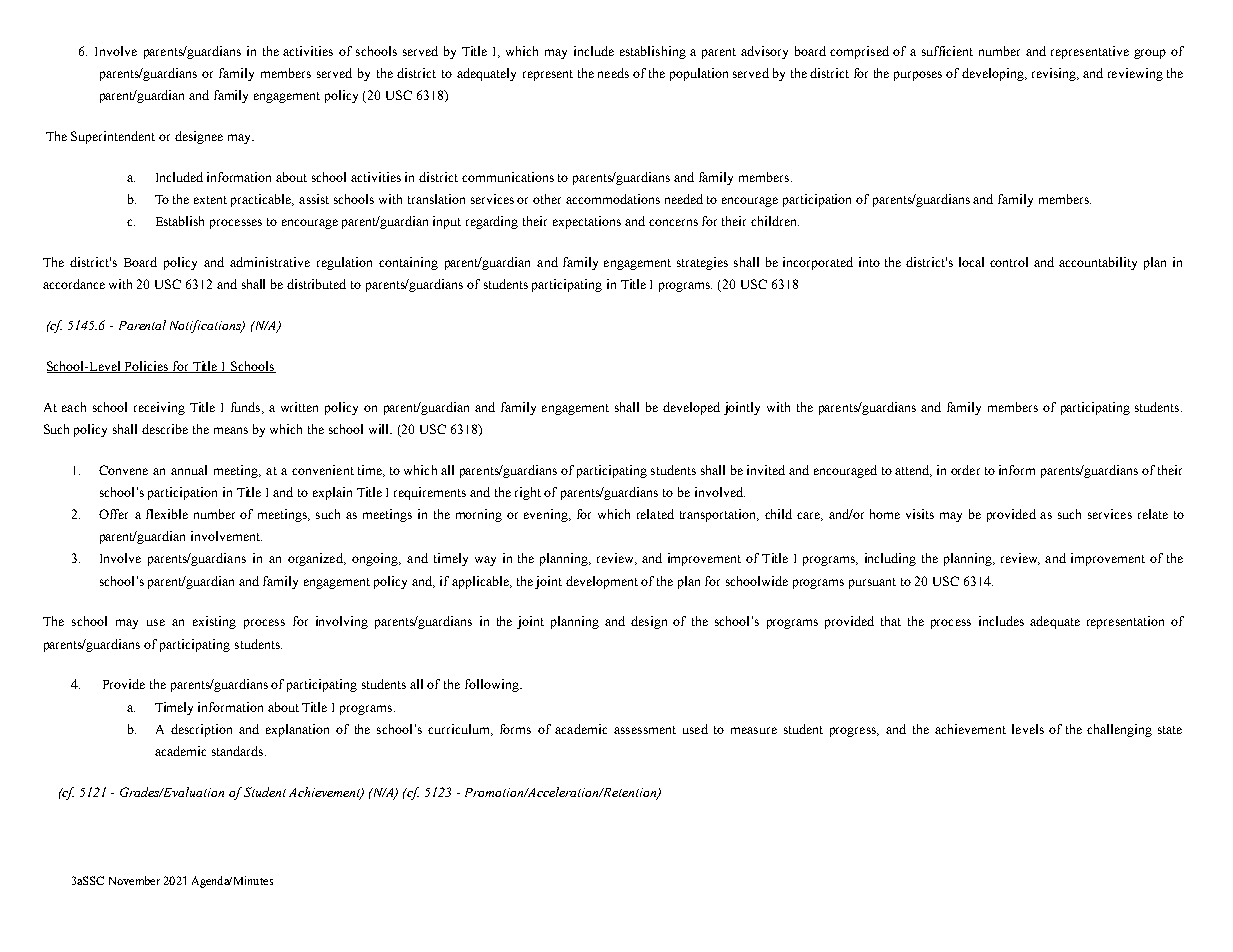 This page has width=1233, height=952. What do you see at coordinates (645, 730) in the page?
I see `assessment` at bounding box center [645, 730].
